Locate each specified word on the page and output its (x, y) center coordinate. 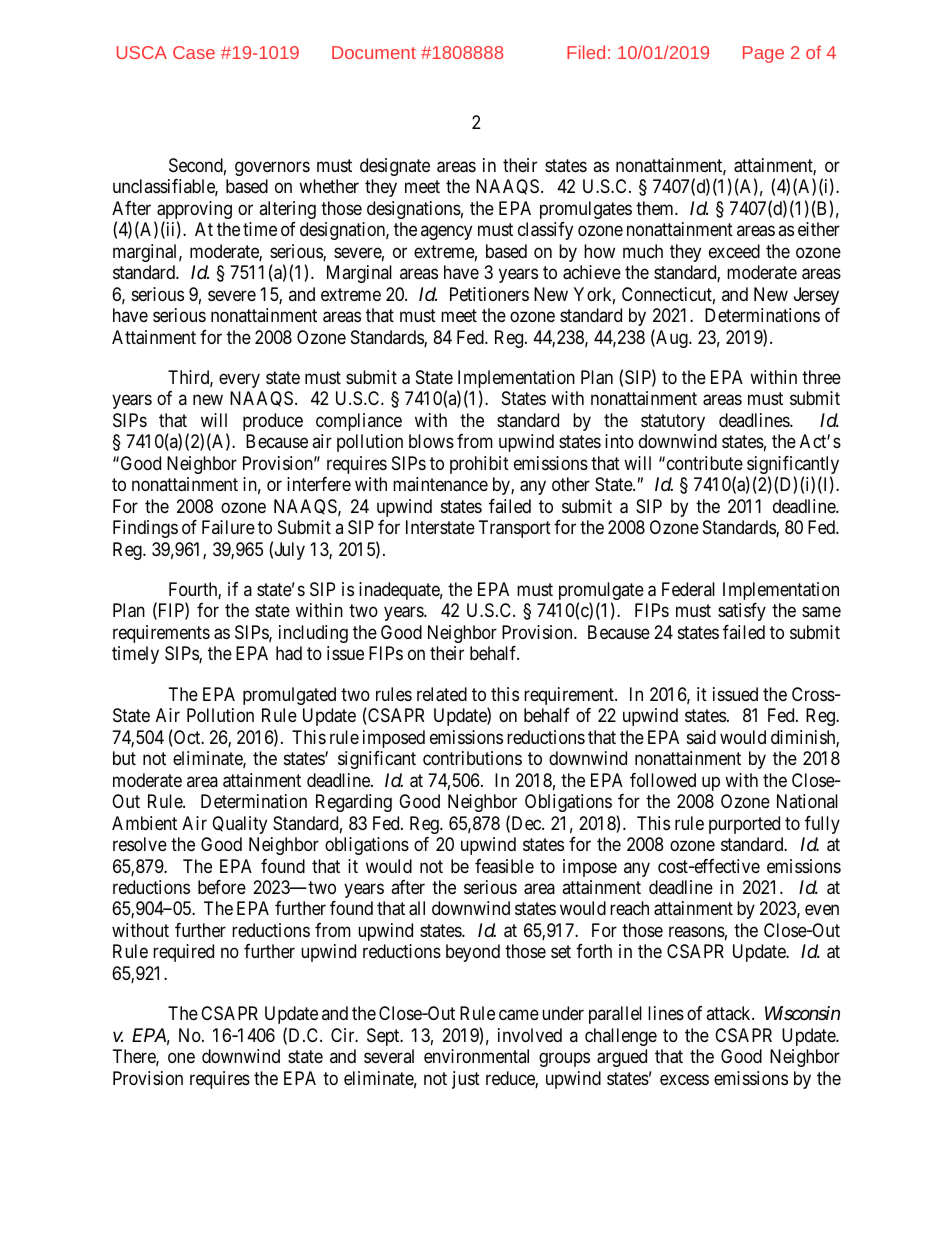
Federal (688, 589)
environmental (476, 1056)
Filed (586, 52)
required (183, 953)
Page (763, 54)
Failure (228, 527)
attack (729, 1013)
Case (194, 52)
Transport (515, 529)
